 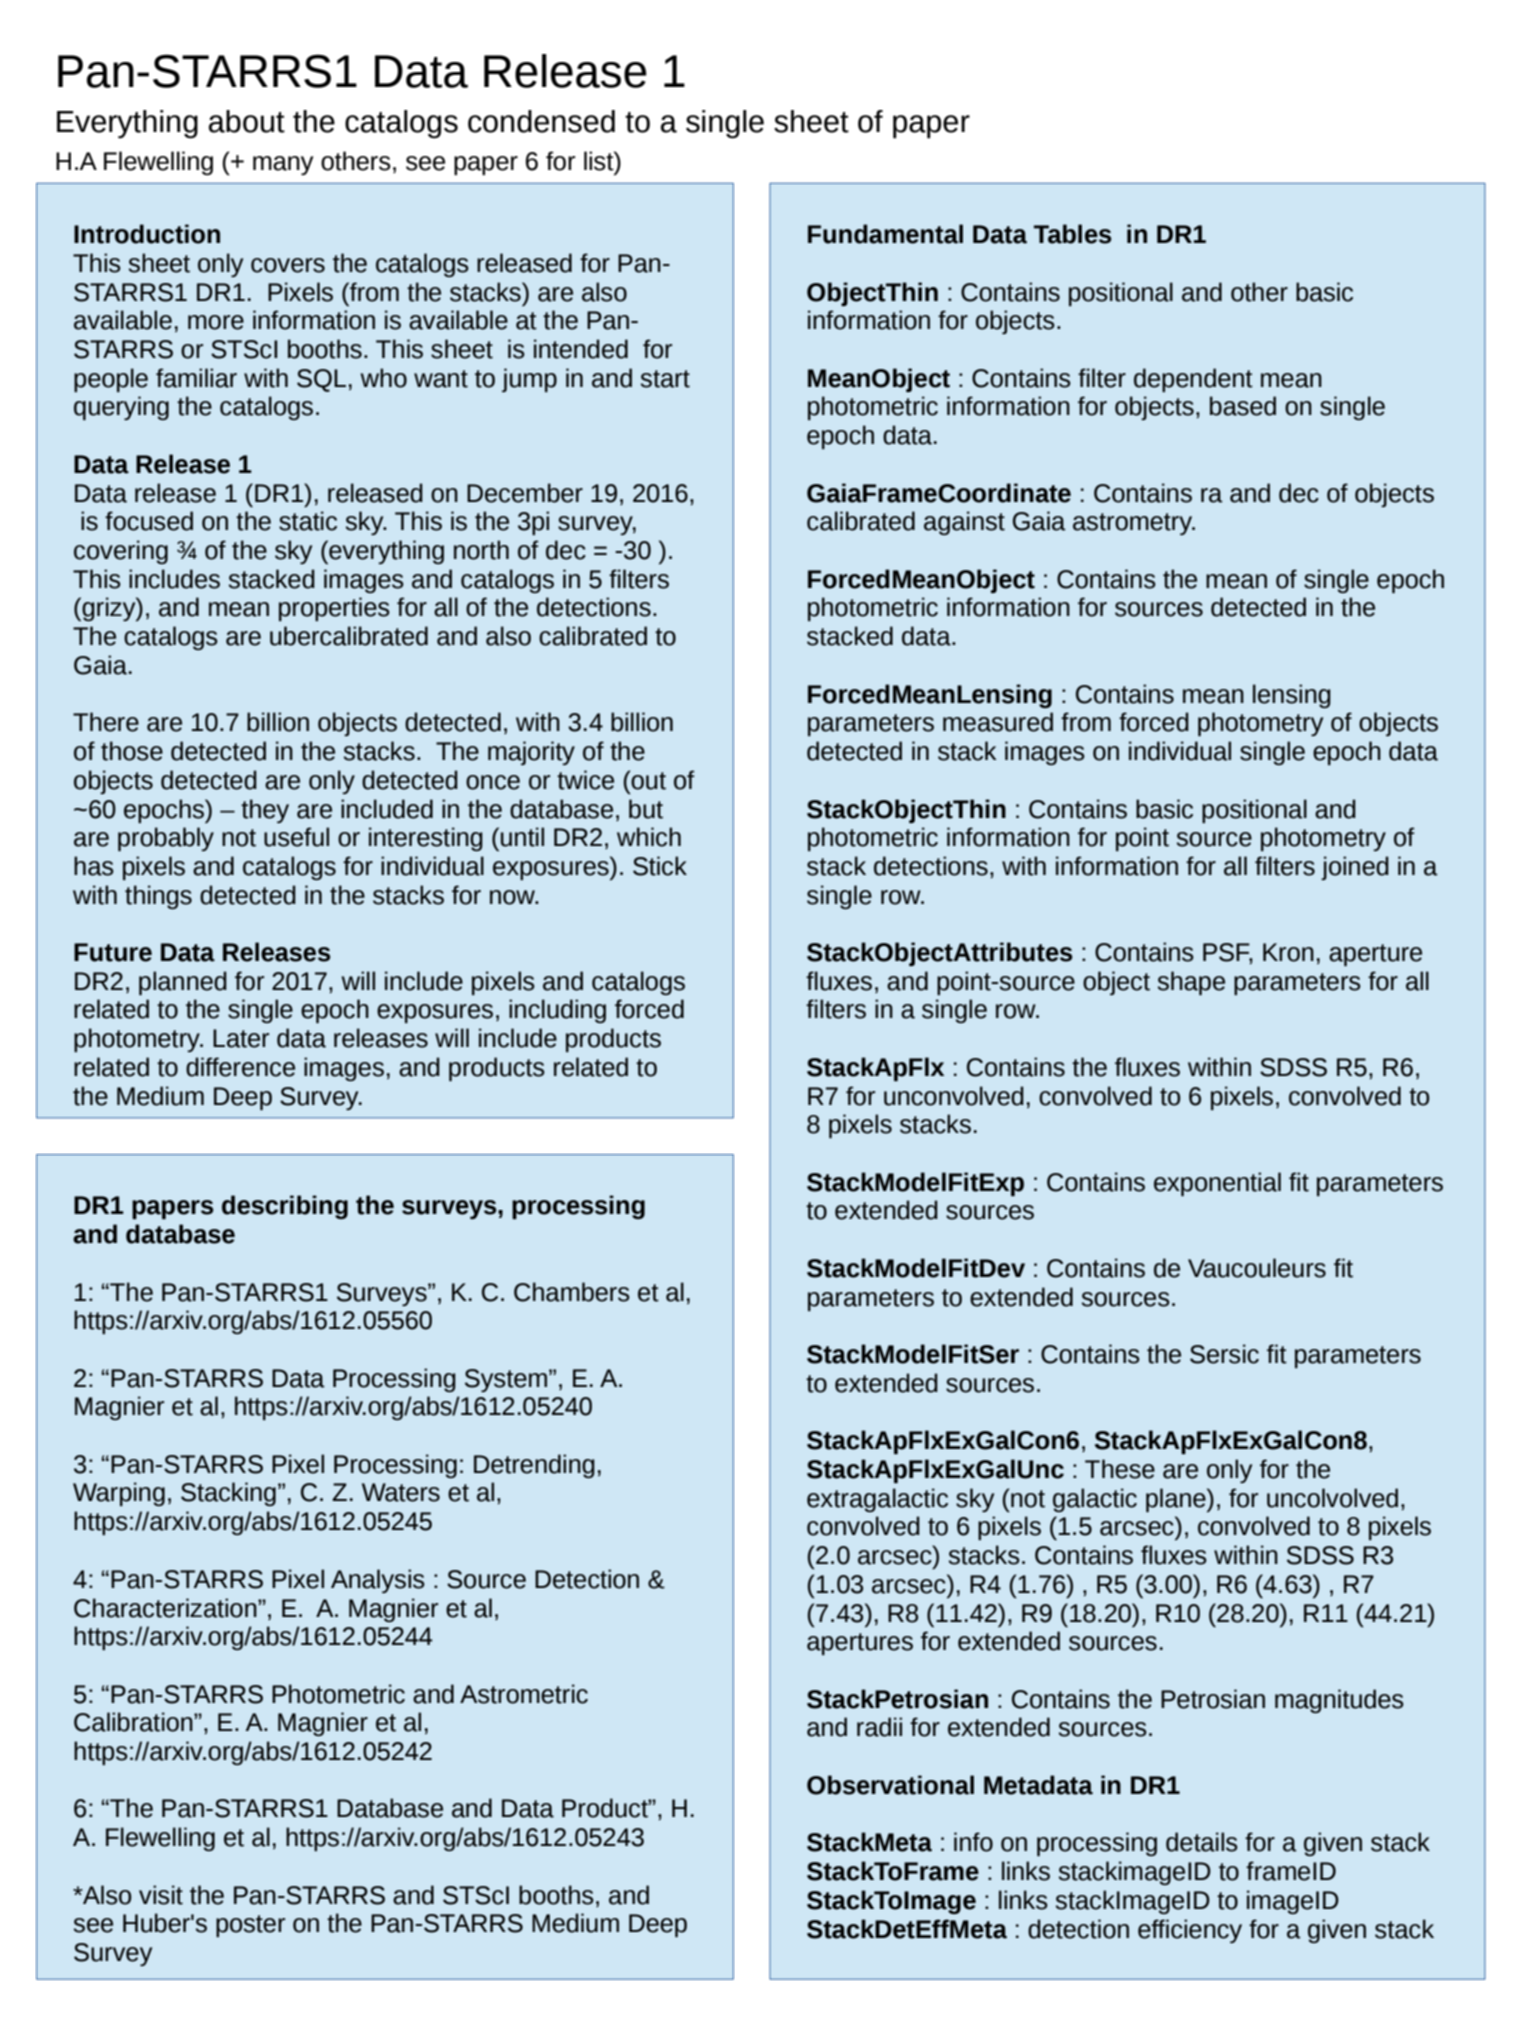 I want to click on Fundamental, so click(x=885, y=234).
